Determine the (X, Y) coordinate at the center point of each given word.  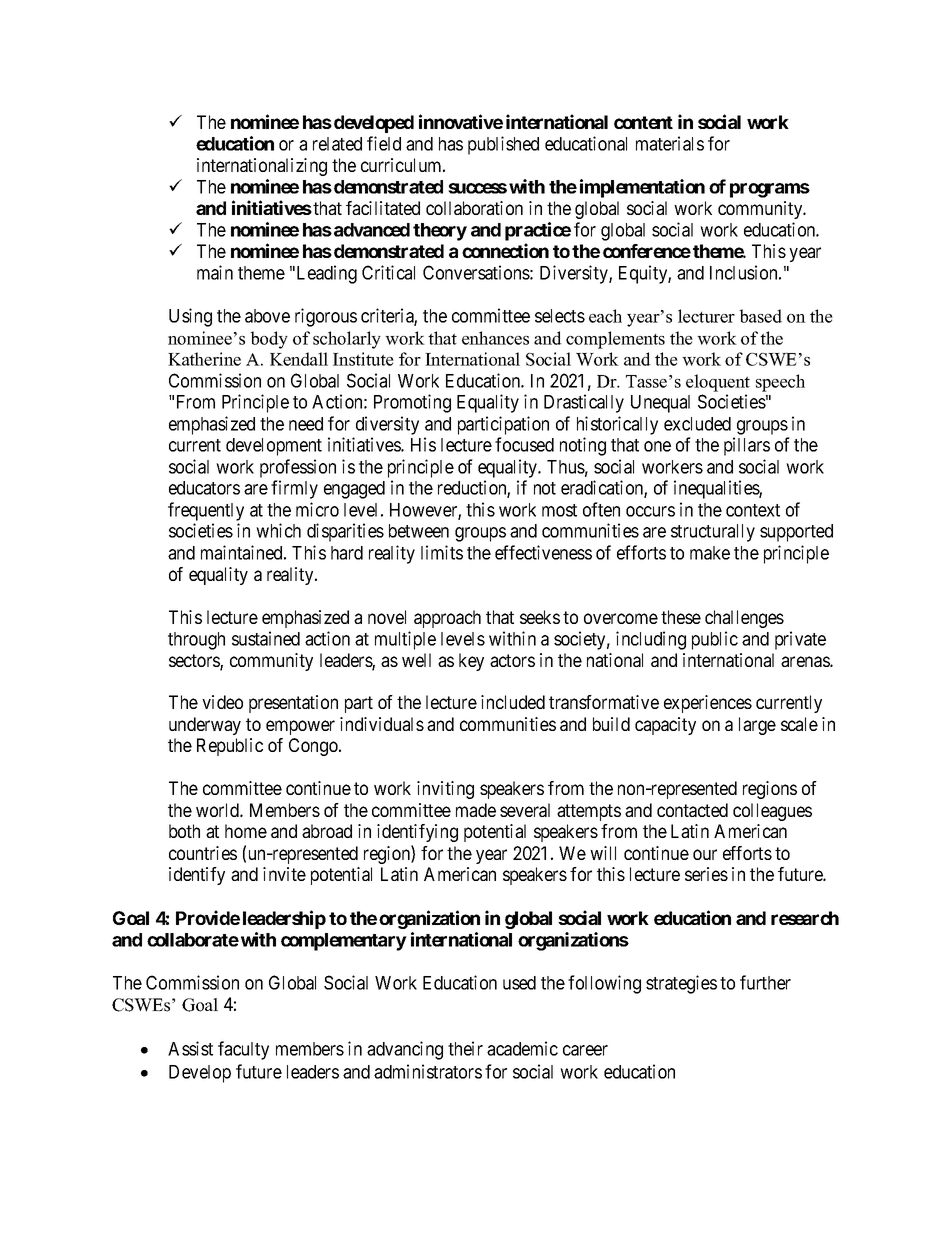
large (757, 726)
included (513, 702)
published (503, 145)
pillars (747, 446)
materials (670, 143)
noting (583, 446)
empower (300, 727)
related (337, 144)
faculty (243, 1050)
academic (522, 1048)
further (765, 982)
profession (298, 468)
